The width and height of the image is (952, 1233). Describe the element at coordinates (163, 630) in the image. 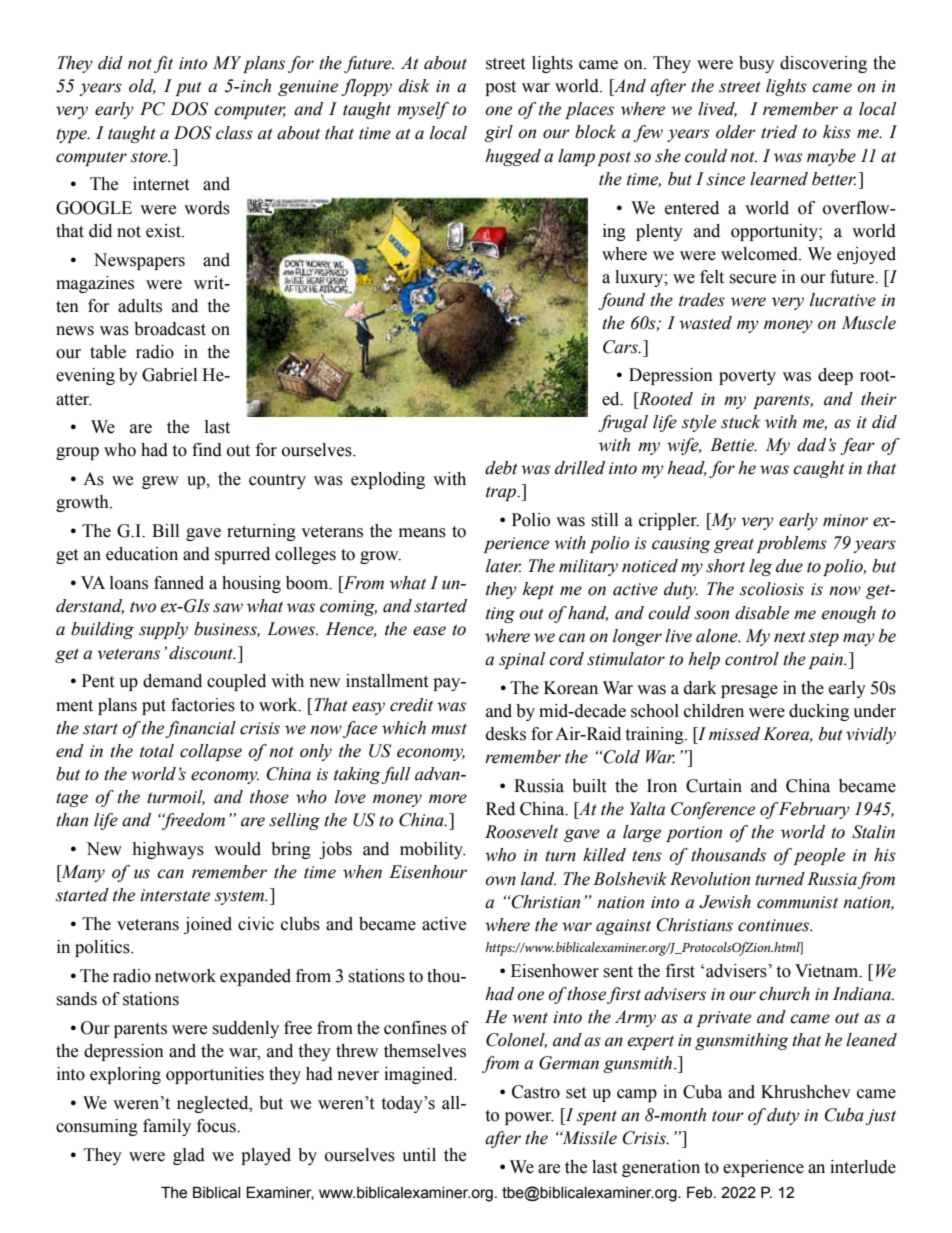

I see `supply` at that location.
